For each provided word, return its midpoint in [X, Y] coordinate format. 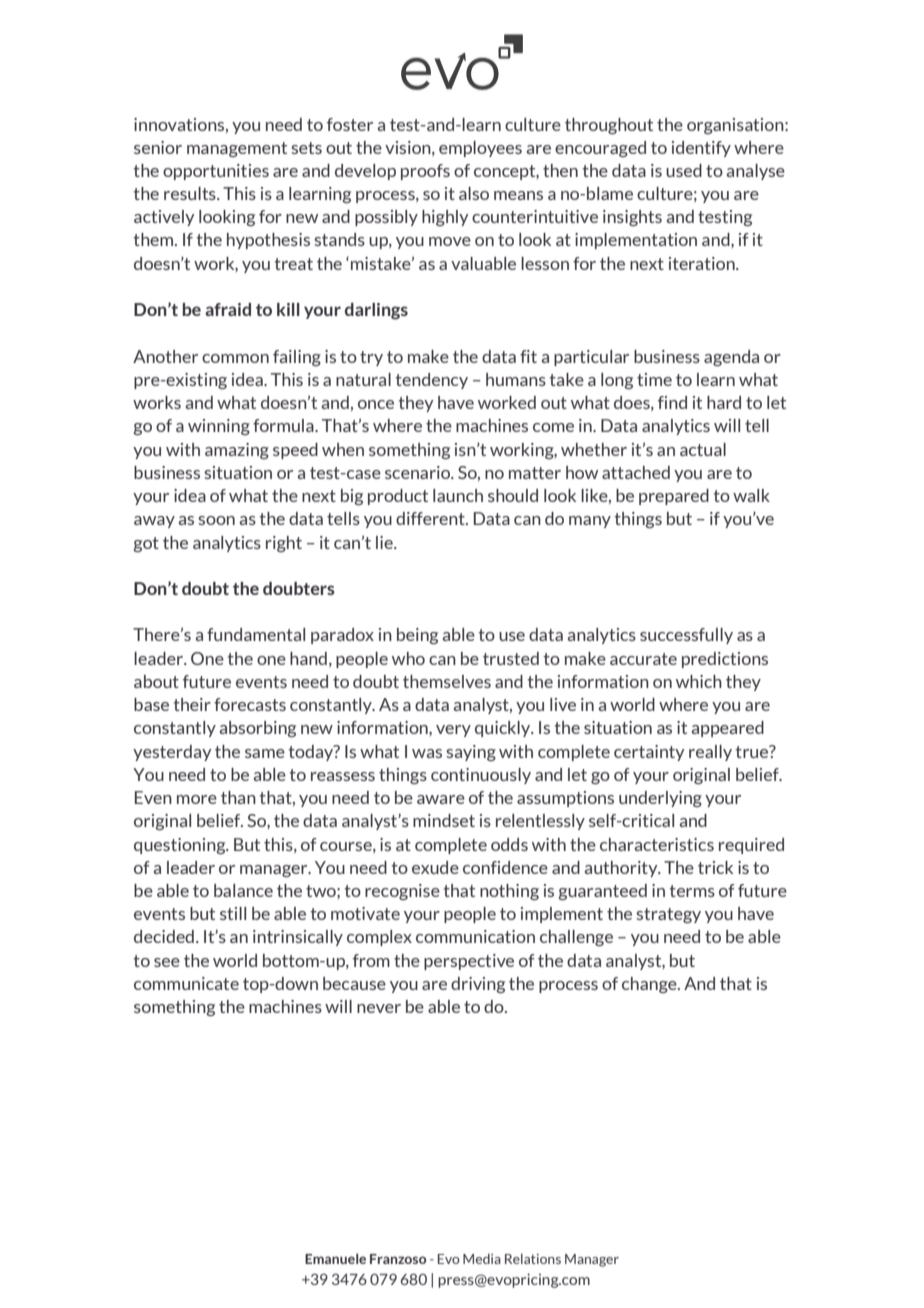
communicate [186, 983]
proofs [425, 172]
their [192, 704]
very [453, 731]
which [699, 681]
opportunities [216, 172]
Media [482, 1259]
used [684, 170]
